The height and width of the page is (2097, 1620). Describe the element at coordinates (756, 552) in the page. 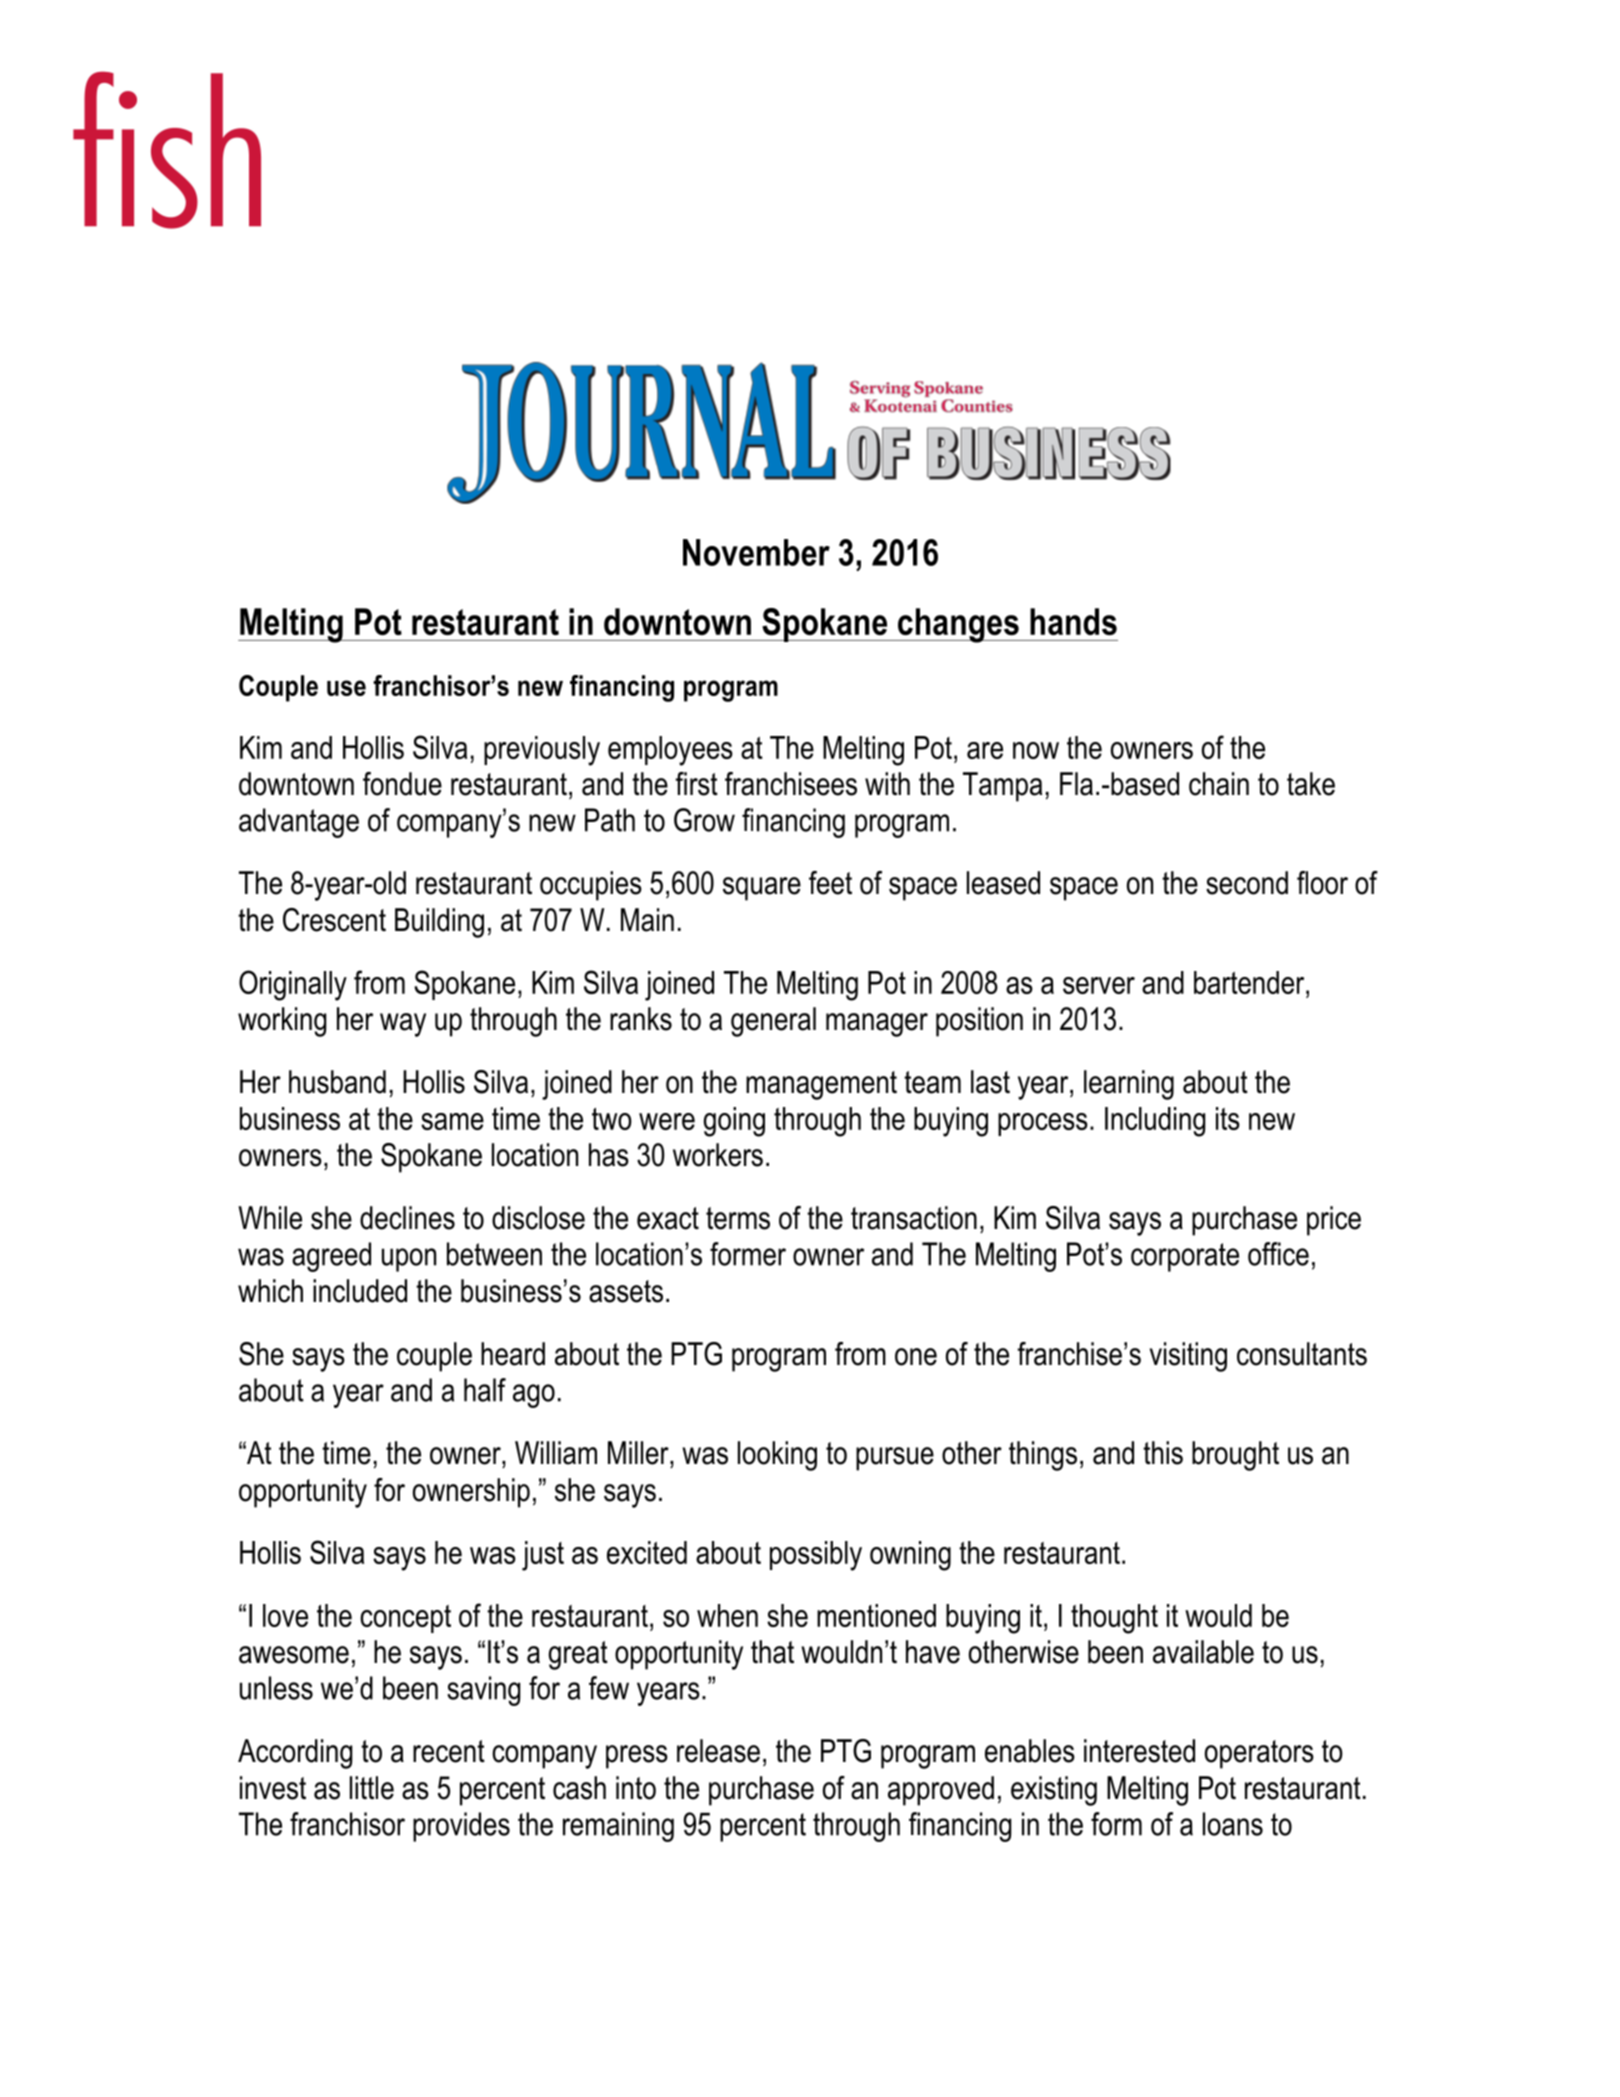

I see `November` at that location.
